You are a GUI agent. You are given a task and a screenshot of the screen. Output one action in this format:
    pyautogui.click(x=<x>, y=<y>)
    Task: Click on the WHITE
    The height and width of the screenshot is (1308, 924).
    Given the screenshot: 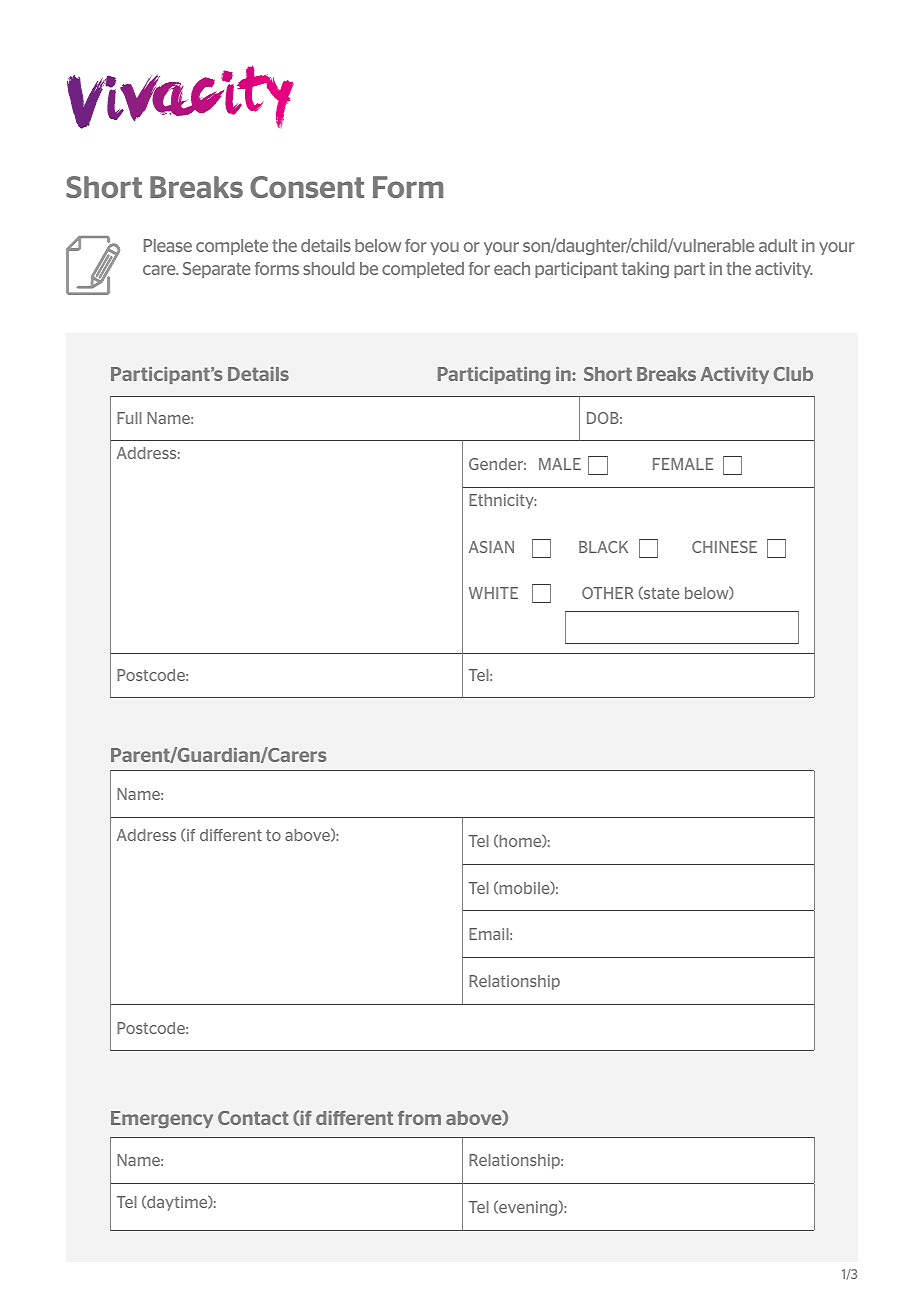 What is the action you would take?
    pyautogui.click(x=493, y=593)
